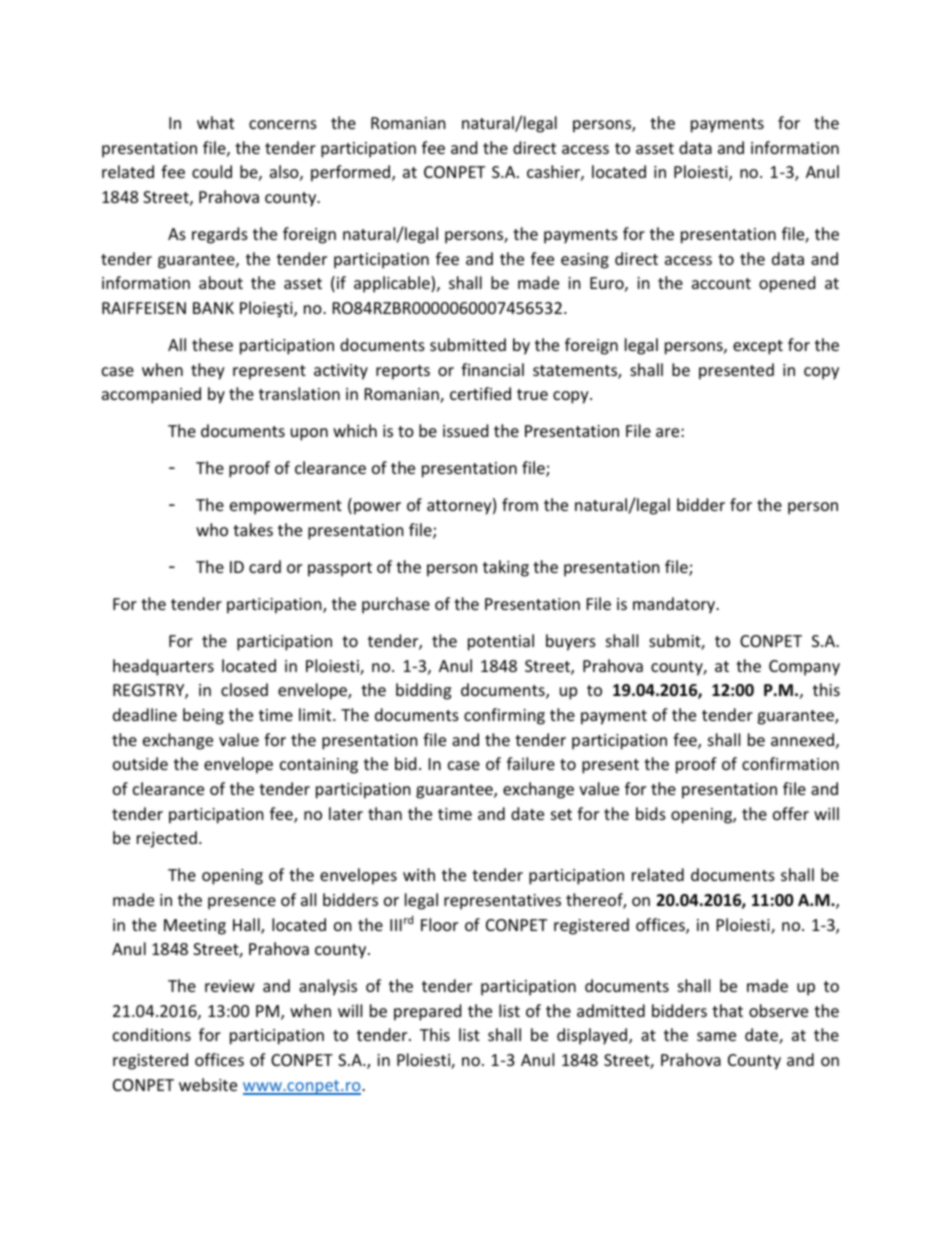 The height and width of the document is (1233, 952). I want to click on performed, so click(352, 173).
